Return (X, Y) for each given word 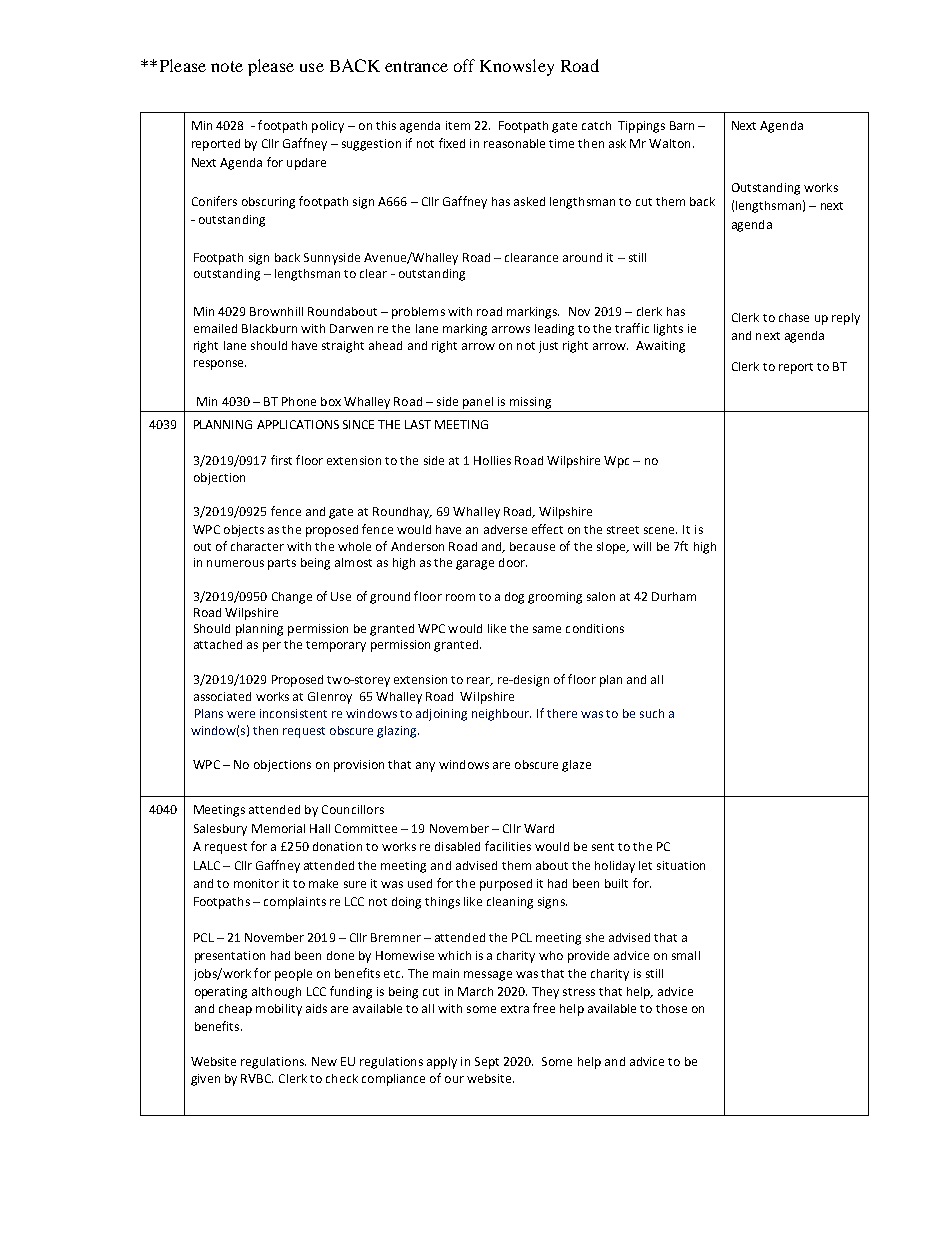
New (324, 1061)
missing (530, 403)
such (652, 713)
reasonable (514, 143)
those (671, 1008)
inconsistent (293, 713)
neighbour (501, 715)
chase (794, 317)
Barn (682, 125)
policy (328, 127)
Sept (487, 1063)
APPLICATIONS (298, 424)
